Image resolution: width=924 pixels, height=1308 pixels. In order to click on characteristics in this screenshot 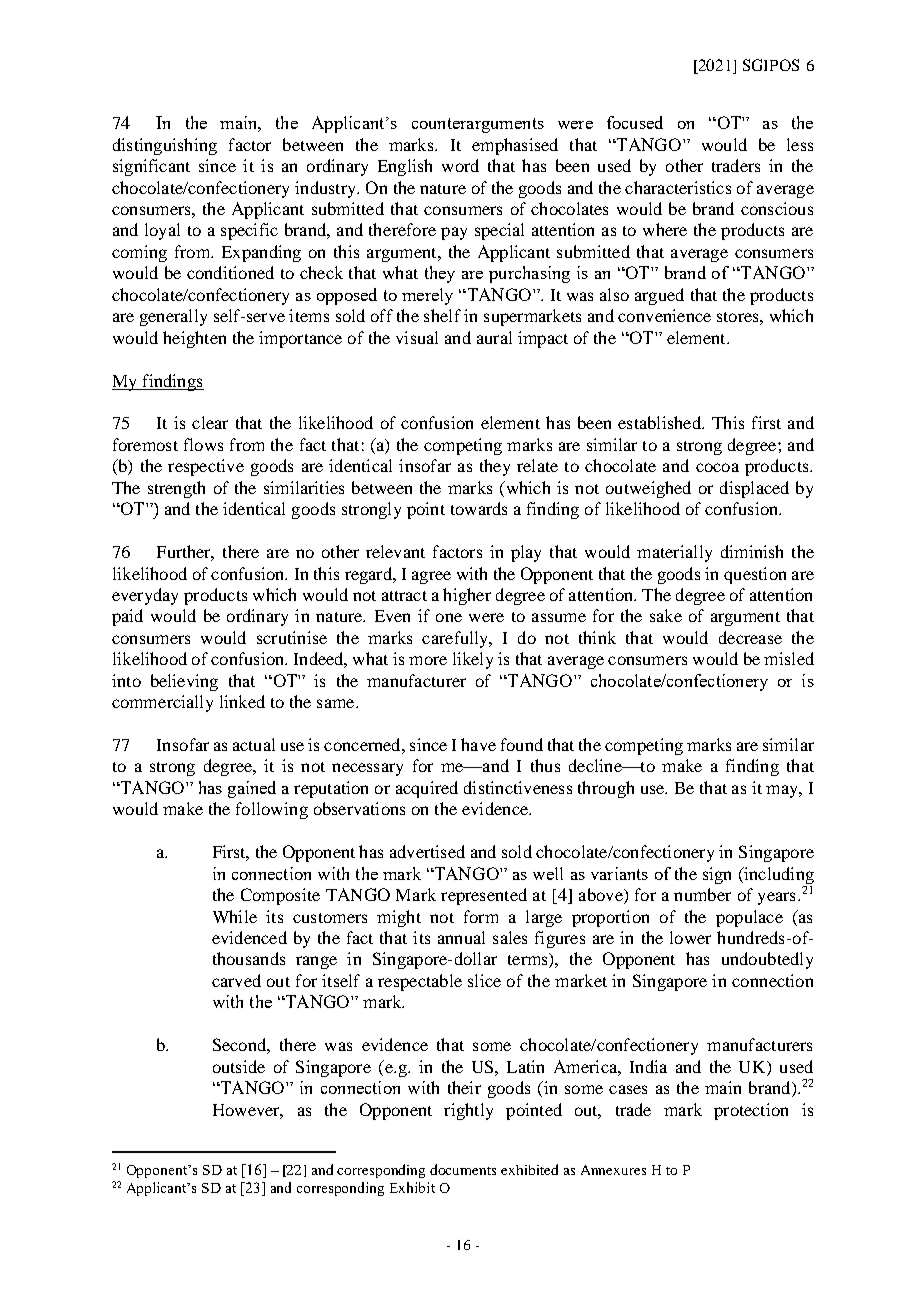, I will do `click(678, 187)`.
